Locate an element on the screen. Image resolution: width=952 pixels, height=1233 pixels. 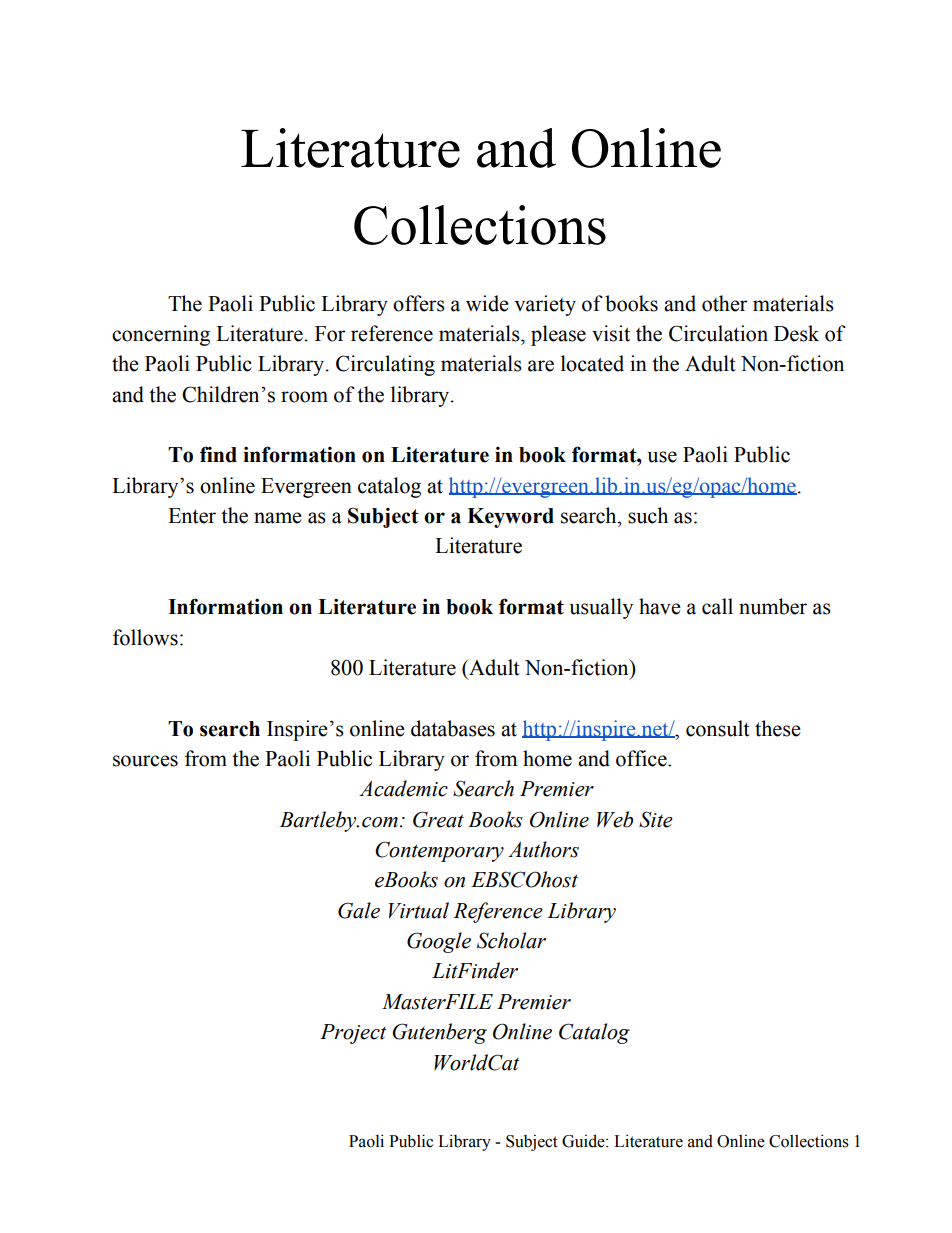
wide is located at coordinates (487, 303).
